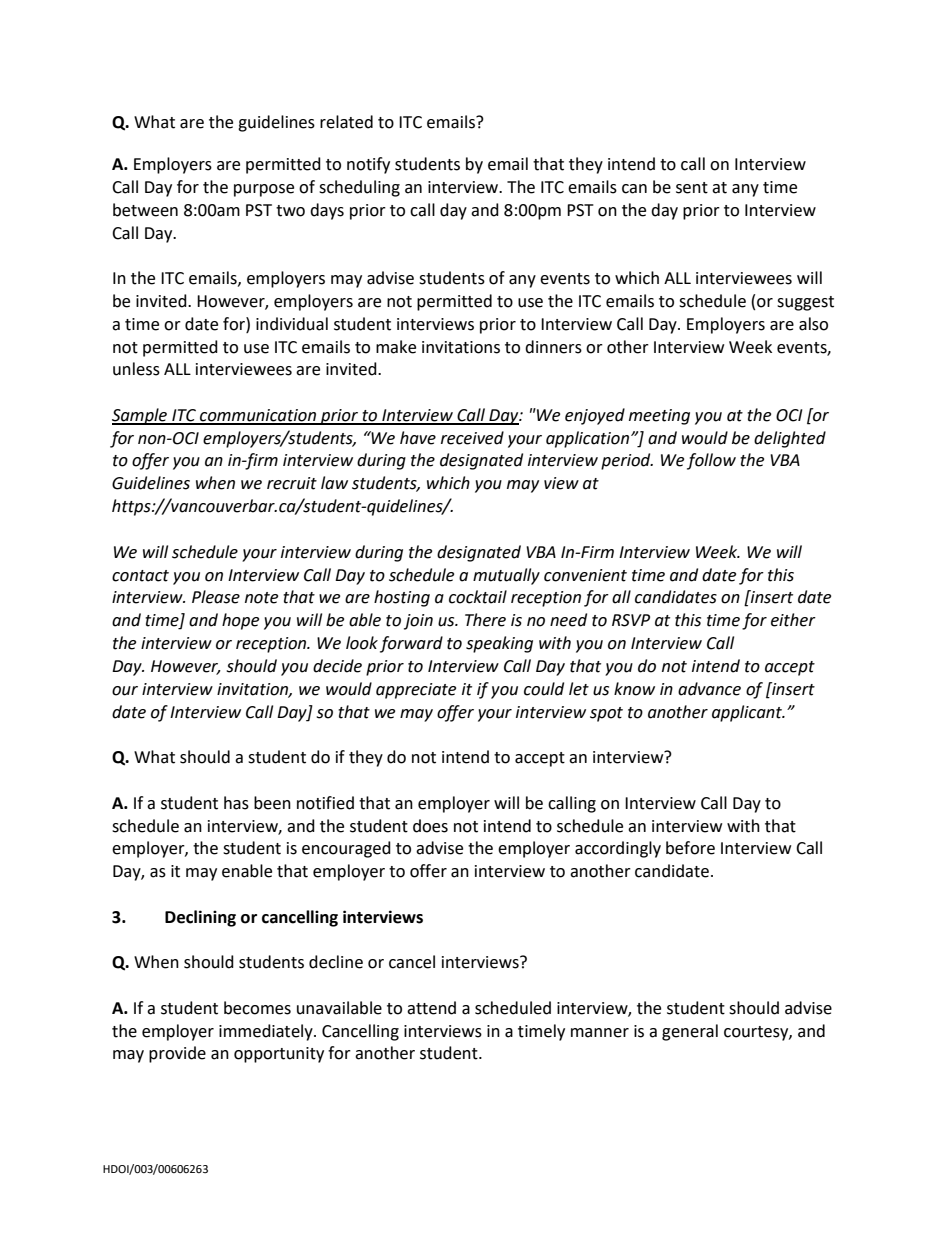 Image resolution: width=952 pixels, height=1233 pixels. What do you see at coordinates (257, 1008) in the screenshot?
I see `becomes` at bounding box center [257, 1008].
